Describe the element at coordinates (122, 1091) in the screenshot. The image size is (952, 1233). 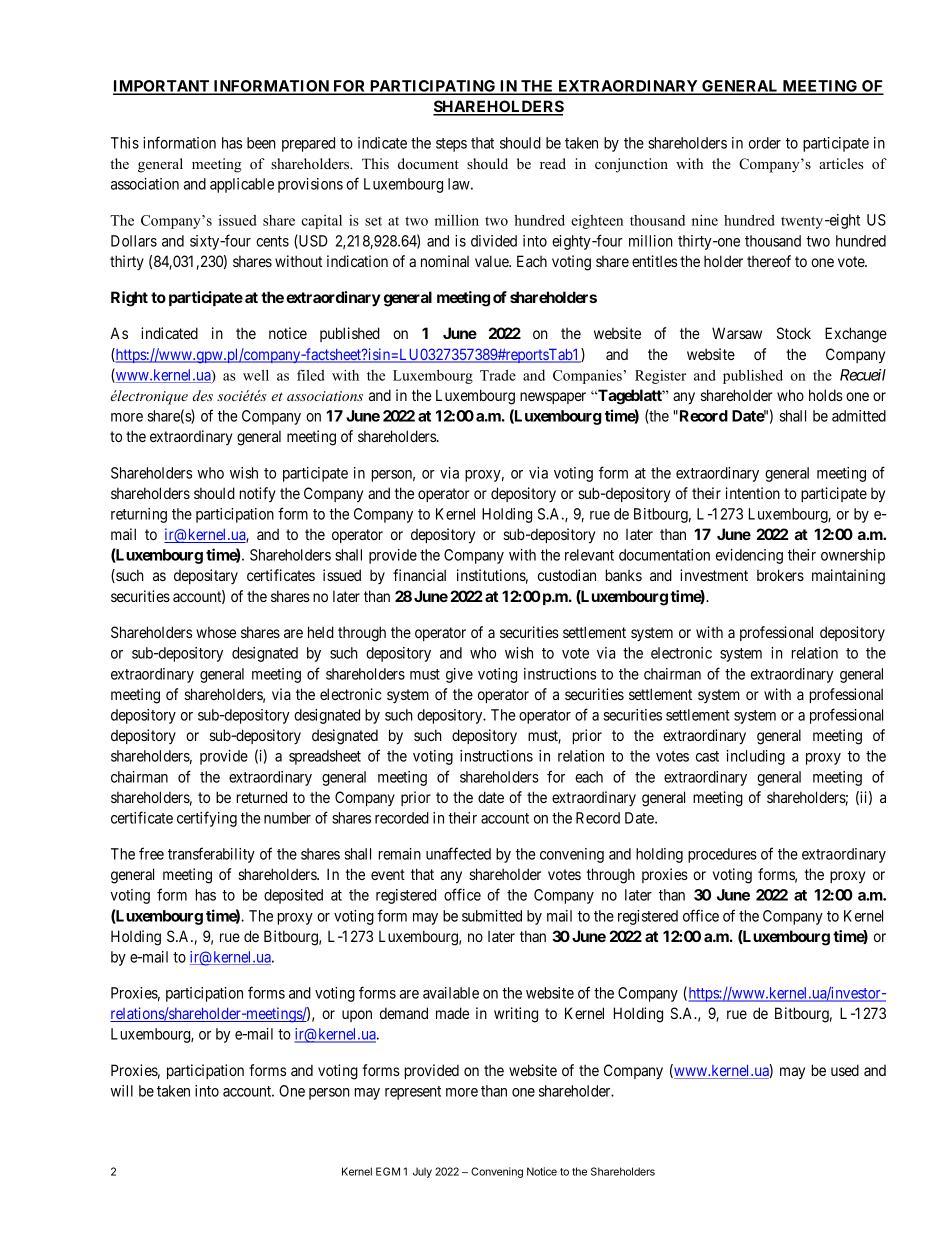
I see `will` at that location.
